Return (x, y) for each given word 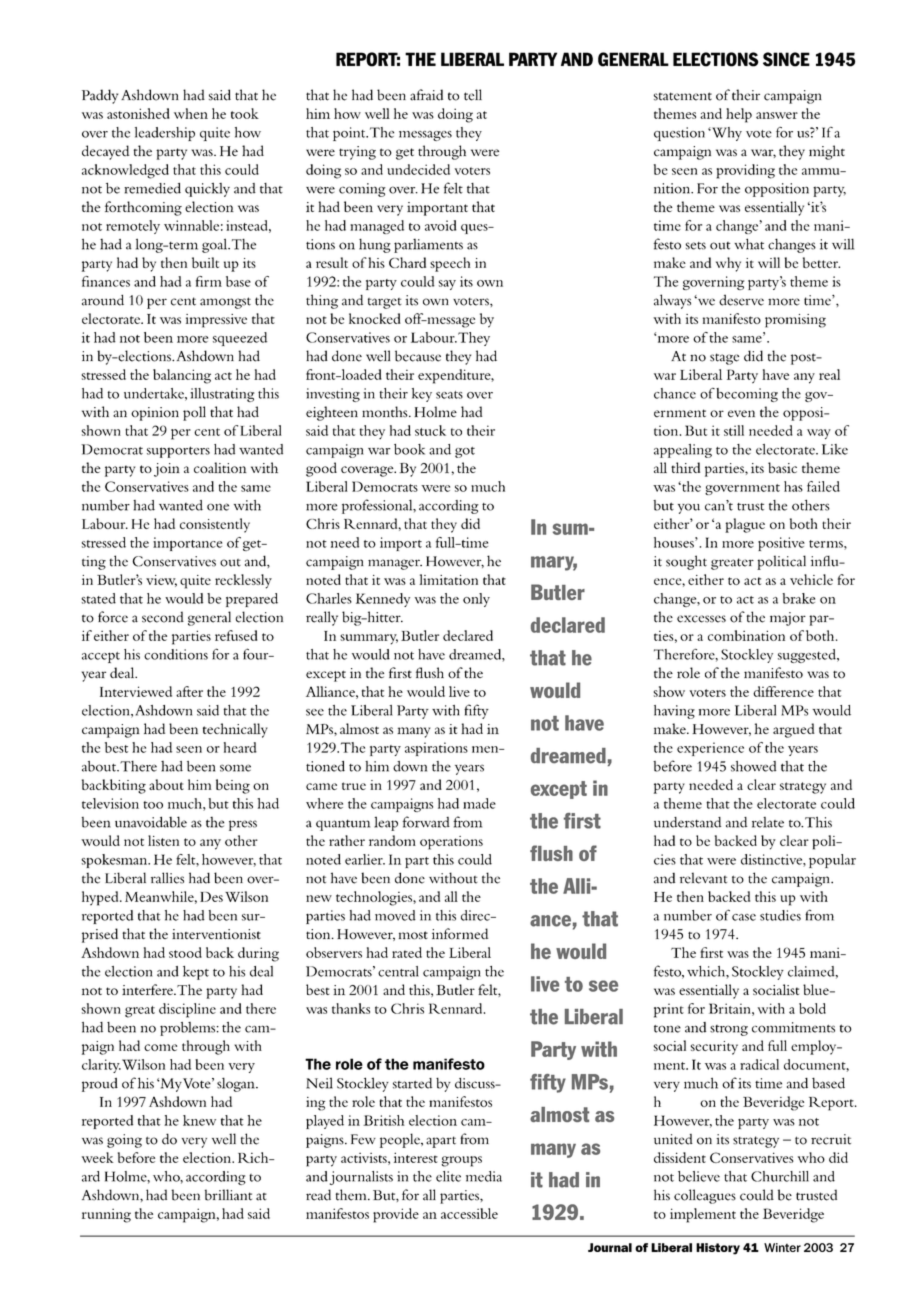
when (191, 113)
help (739, 115)
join (167, 470)
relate (768, 822)
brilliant (228, 1195)
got (465, 452)
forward (426, 822)
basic (782, 467)
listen (163, 840)
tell (473, 95)
